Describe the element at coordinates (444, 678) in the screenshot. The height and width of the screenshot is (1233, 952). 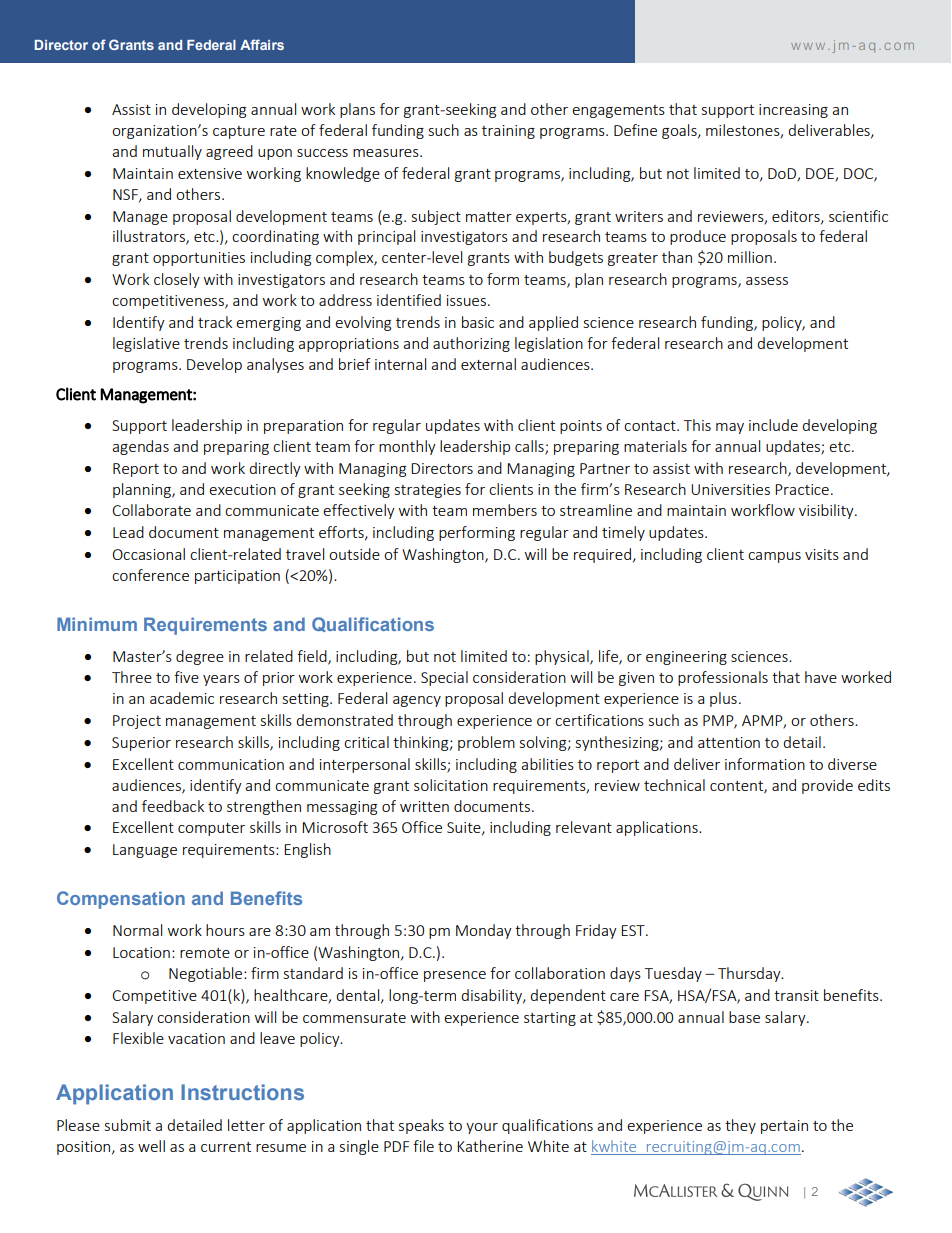
I see `Special` at that location.
